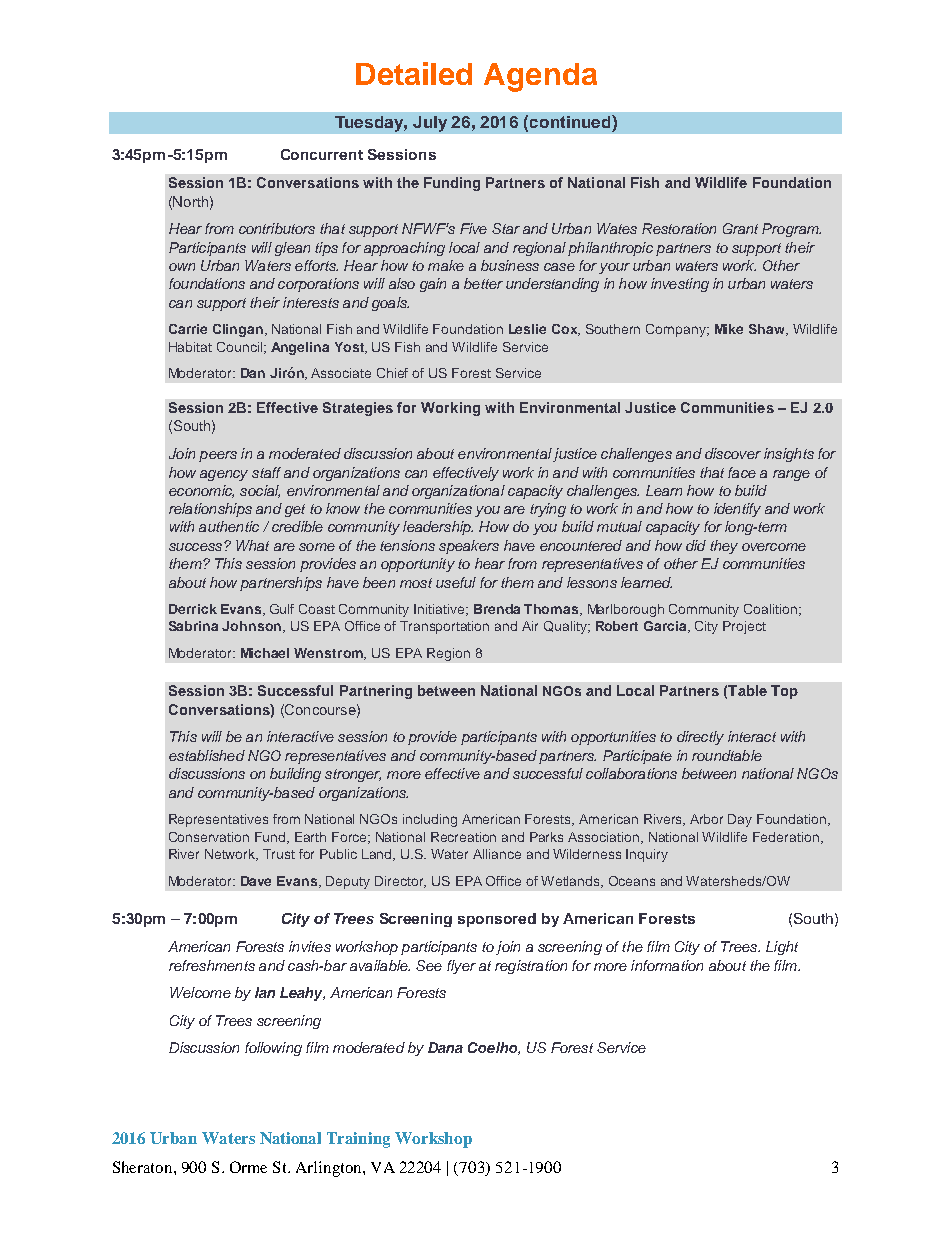  What do you see at coordinates (445, 1047) in the screenshot?
I see `Dana` at bounding box center [445, 1047].
